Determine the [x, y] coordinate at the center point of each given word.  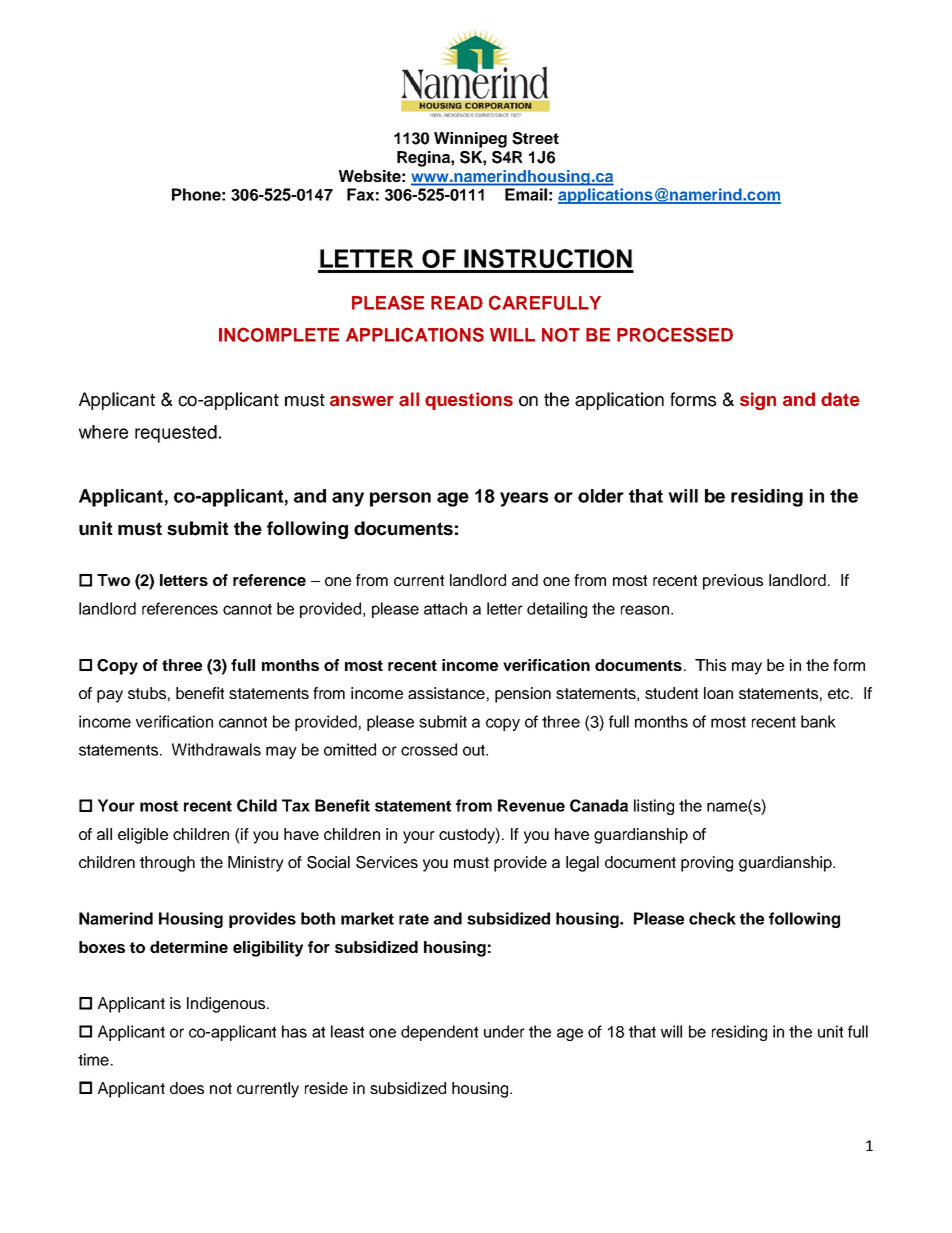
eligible [143, 836]
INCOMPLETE [279, 334]
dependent [439, 1033]
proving [707, 864]
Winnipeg [470, 140]
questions [469, 401]
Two [113, 580]
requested [176, 434]
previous [733, 582]
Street [535, 138]
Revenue [531, 805]
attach [445, 608]
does [187, 1088]
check [712, 918]
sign [758, 401]
